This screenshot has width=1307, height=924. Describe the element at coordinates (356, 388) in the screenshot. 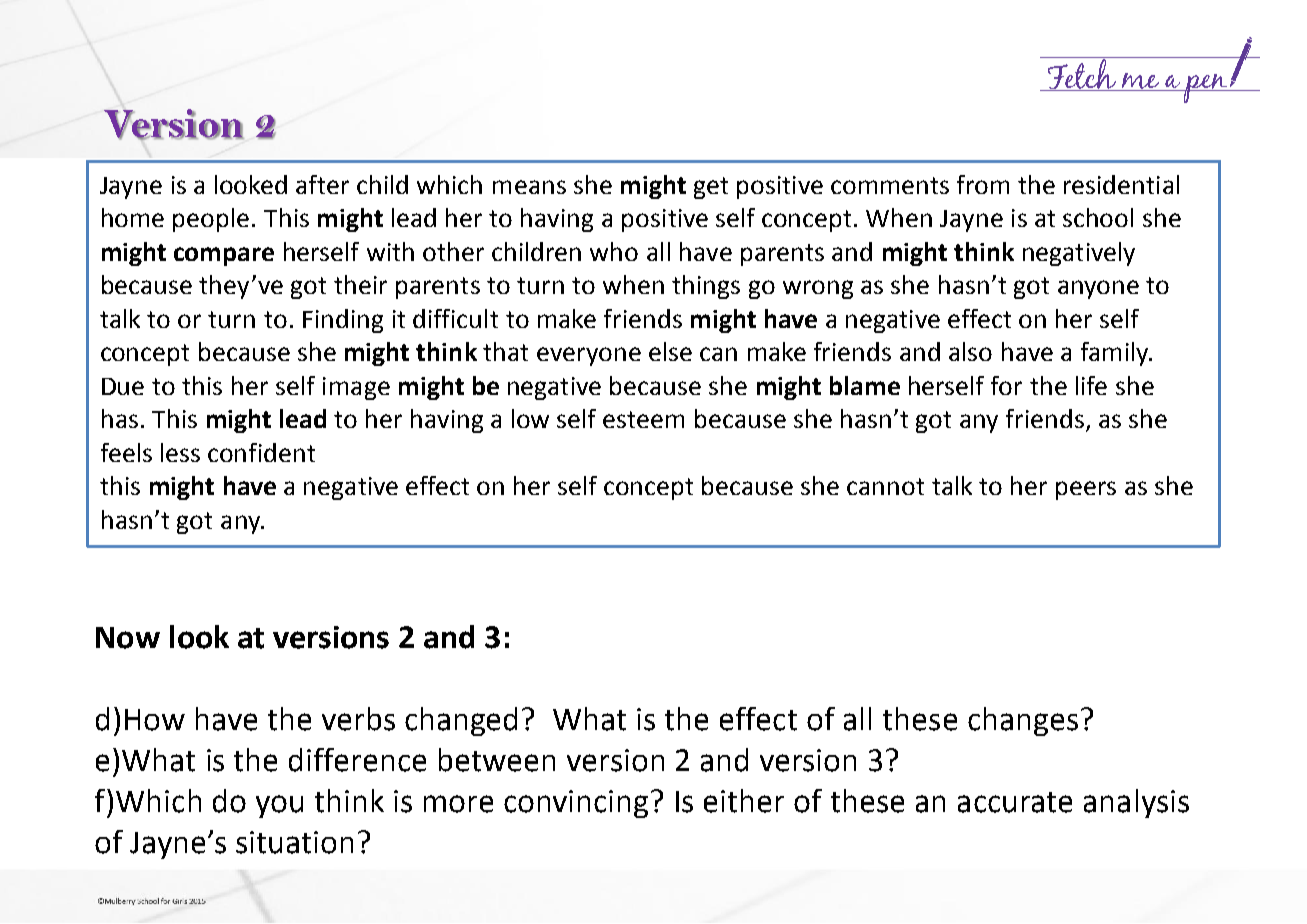

I see `image` at that location.
